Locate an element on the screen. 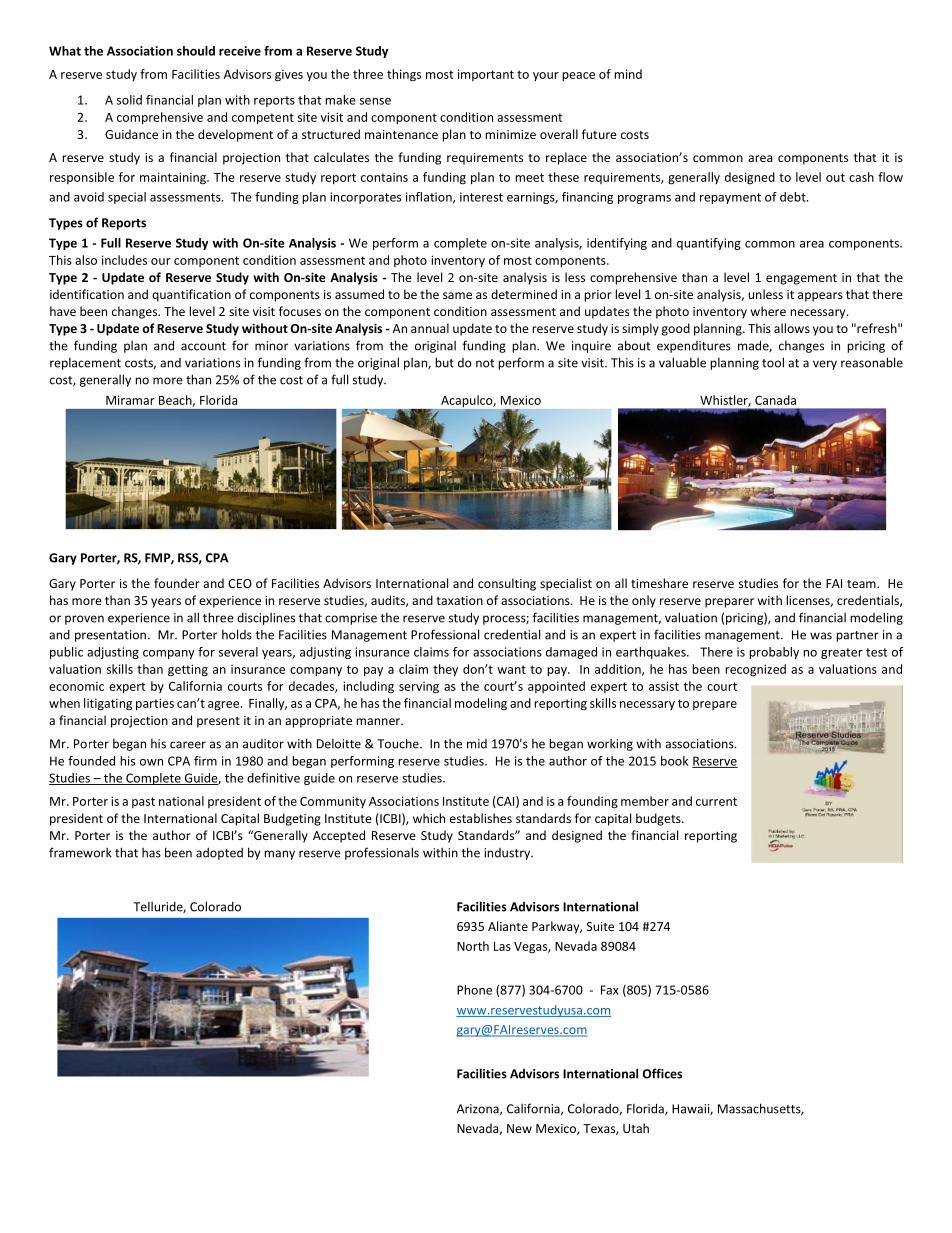 The width and height of the screenshot is (952, 1233). own is located at coordinates (151, 762).
